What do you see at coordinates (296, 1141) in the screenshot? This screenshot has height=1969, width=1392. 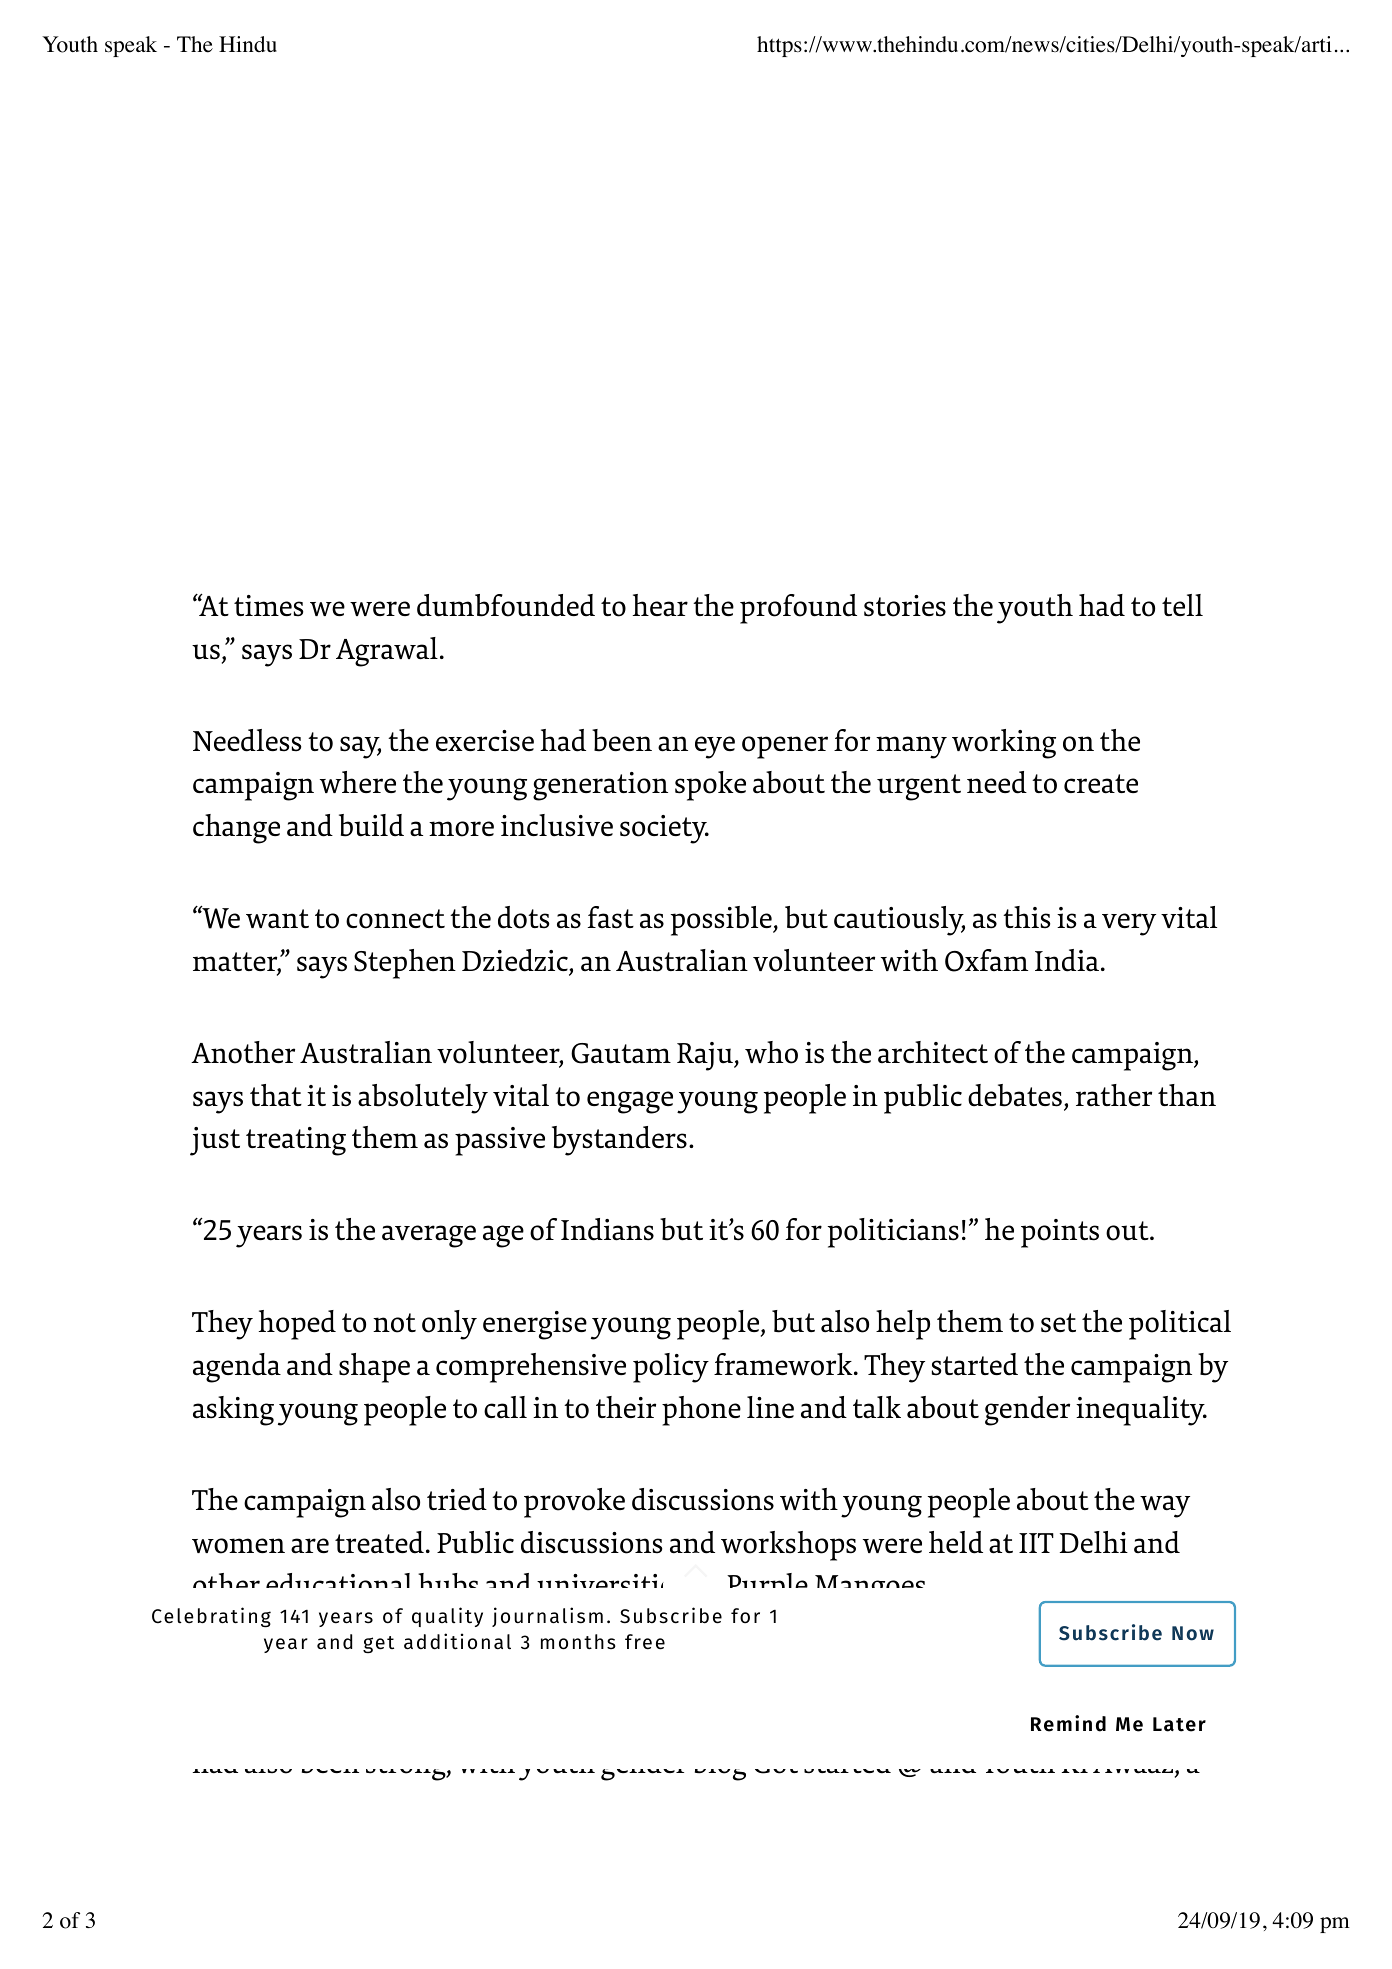 I see `treating` at bounding box center [296, 1141].
